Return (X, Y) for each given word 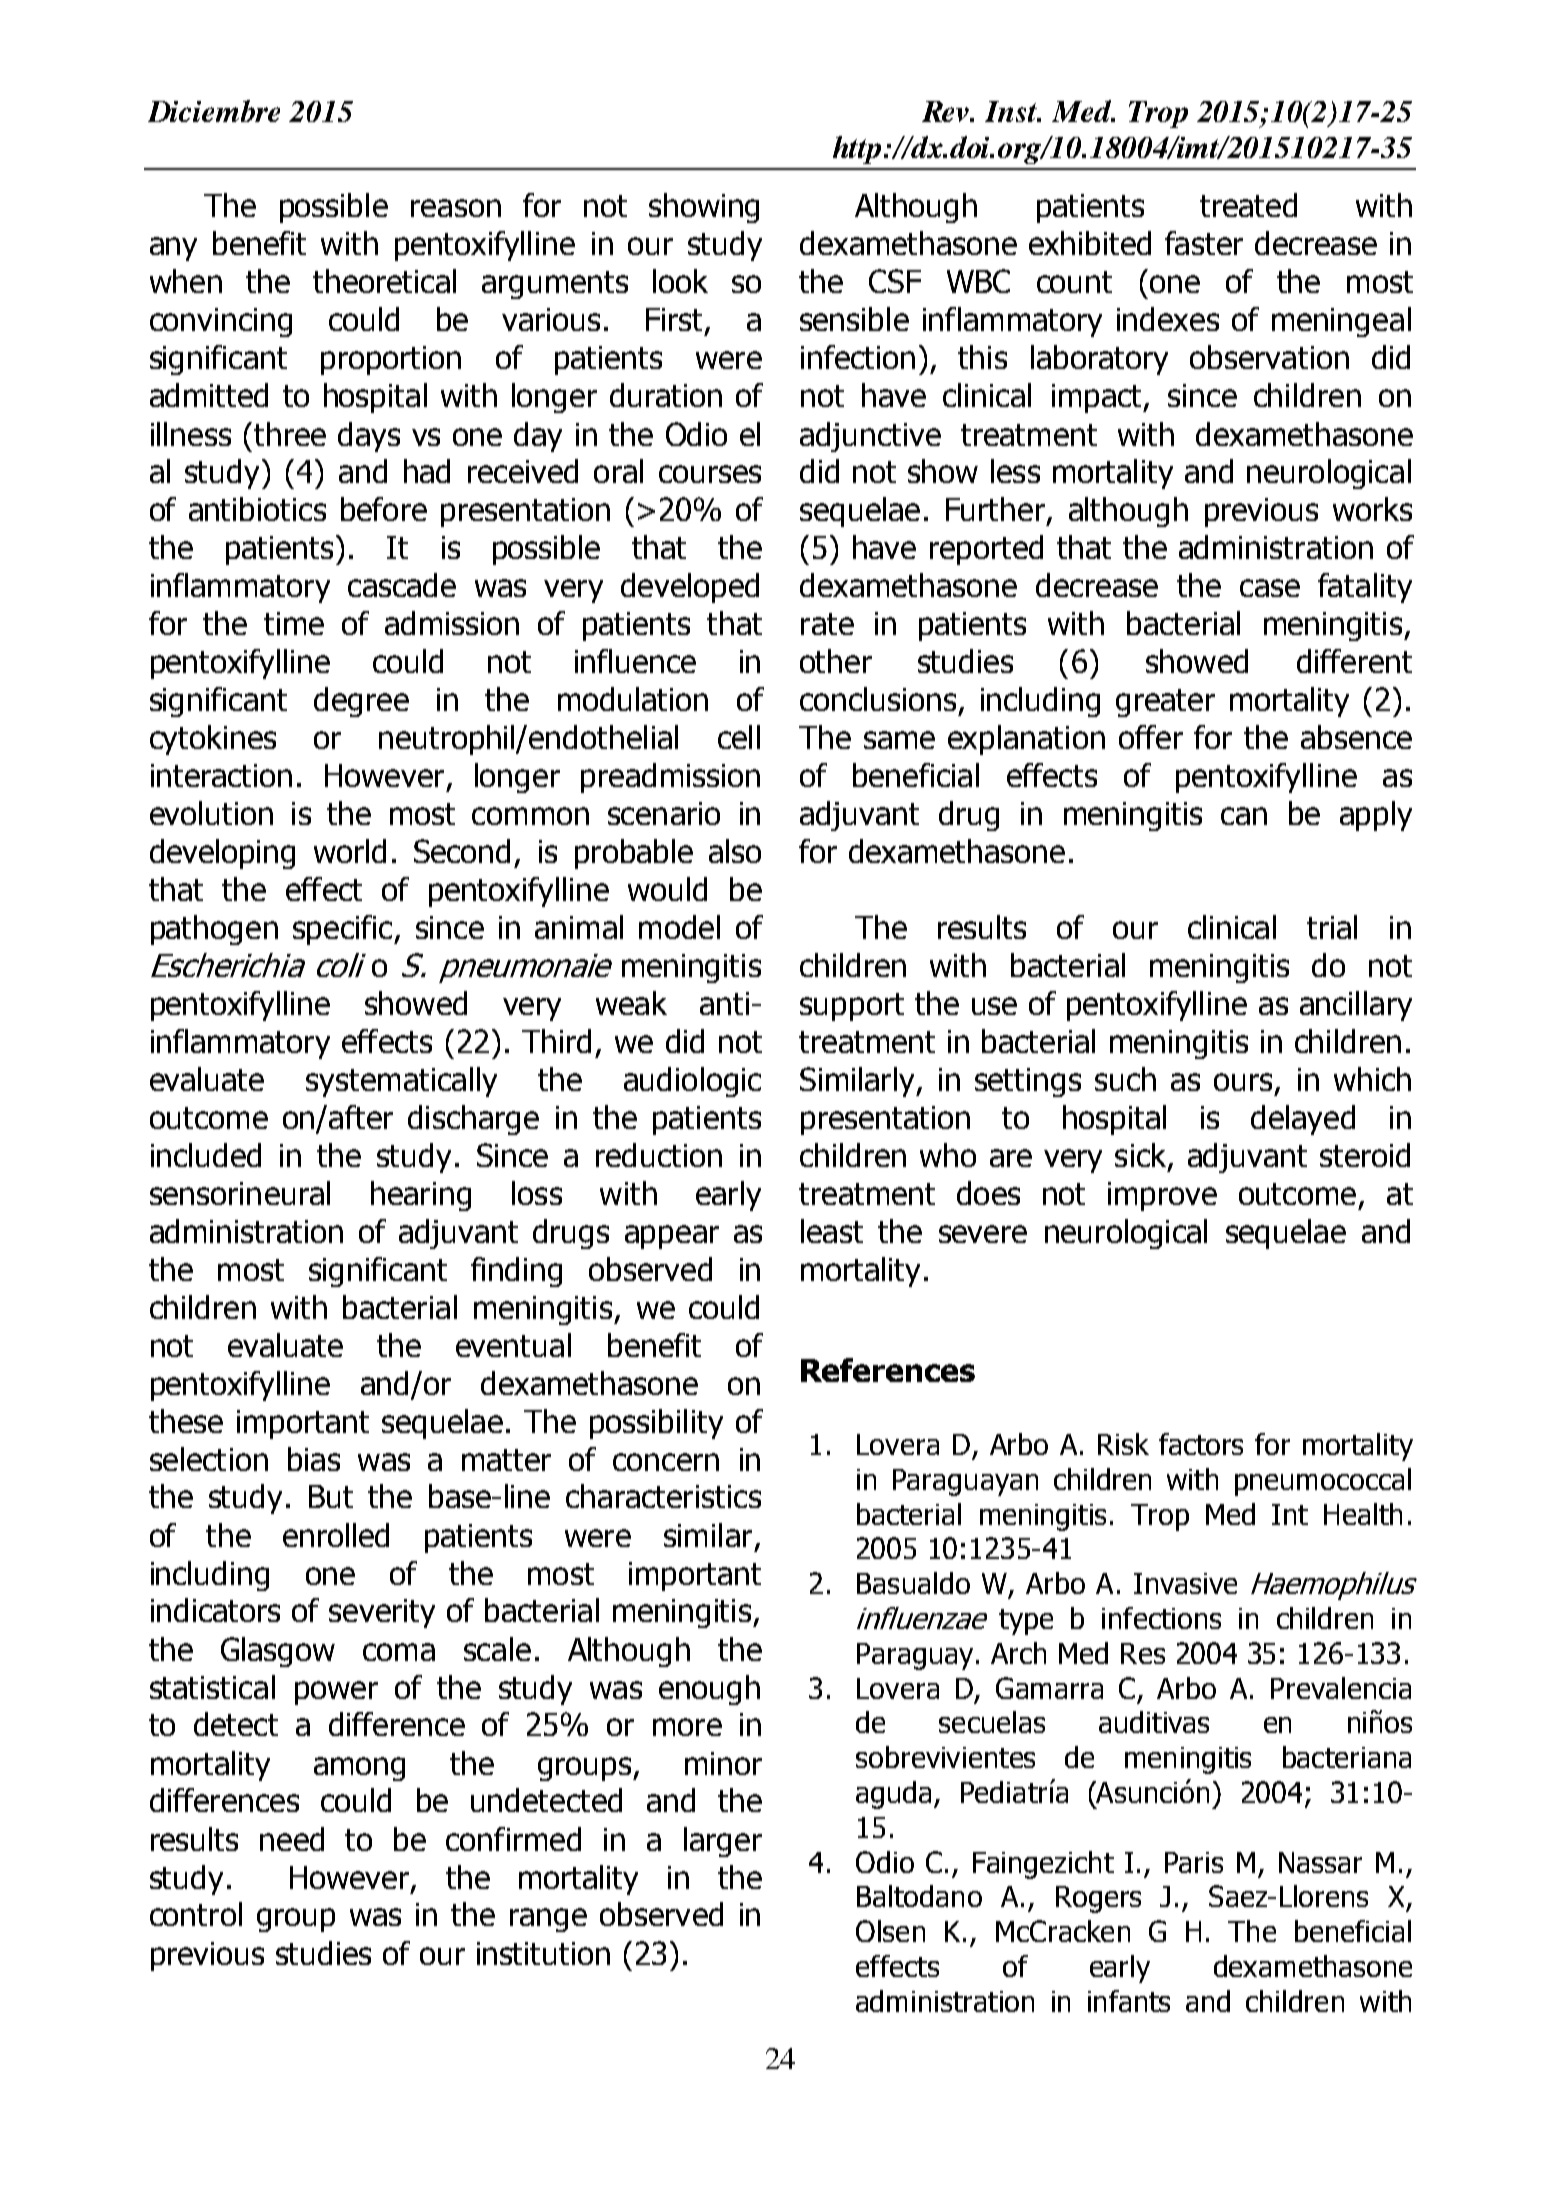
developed (690, 588)
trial (1332, 927)
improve (1162, 1196)
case (1270, 588)
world (350, 851)
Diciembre (214, 111)
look (680, 281)
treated (1248, 205)
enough (709, 1690)
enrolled (336, 1535)
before (384, 509)
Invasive (1185, 1583)
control (196, 1914)
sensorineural (240, 1193)
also (735, 851)
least (832, 1231)
